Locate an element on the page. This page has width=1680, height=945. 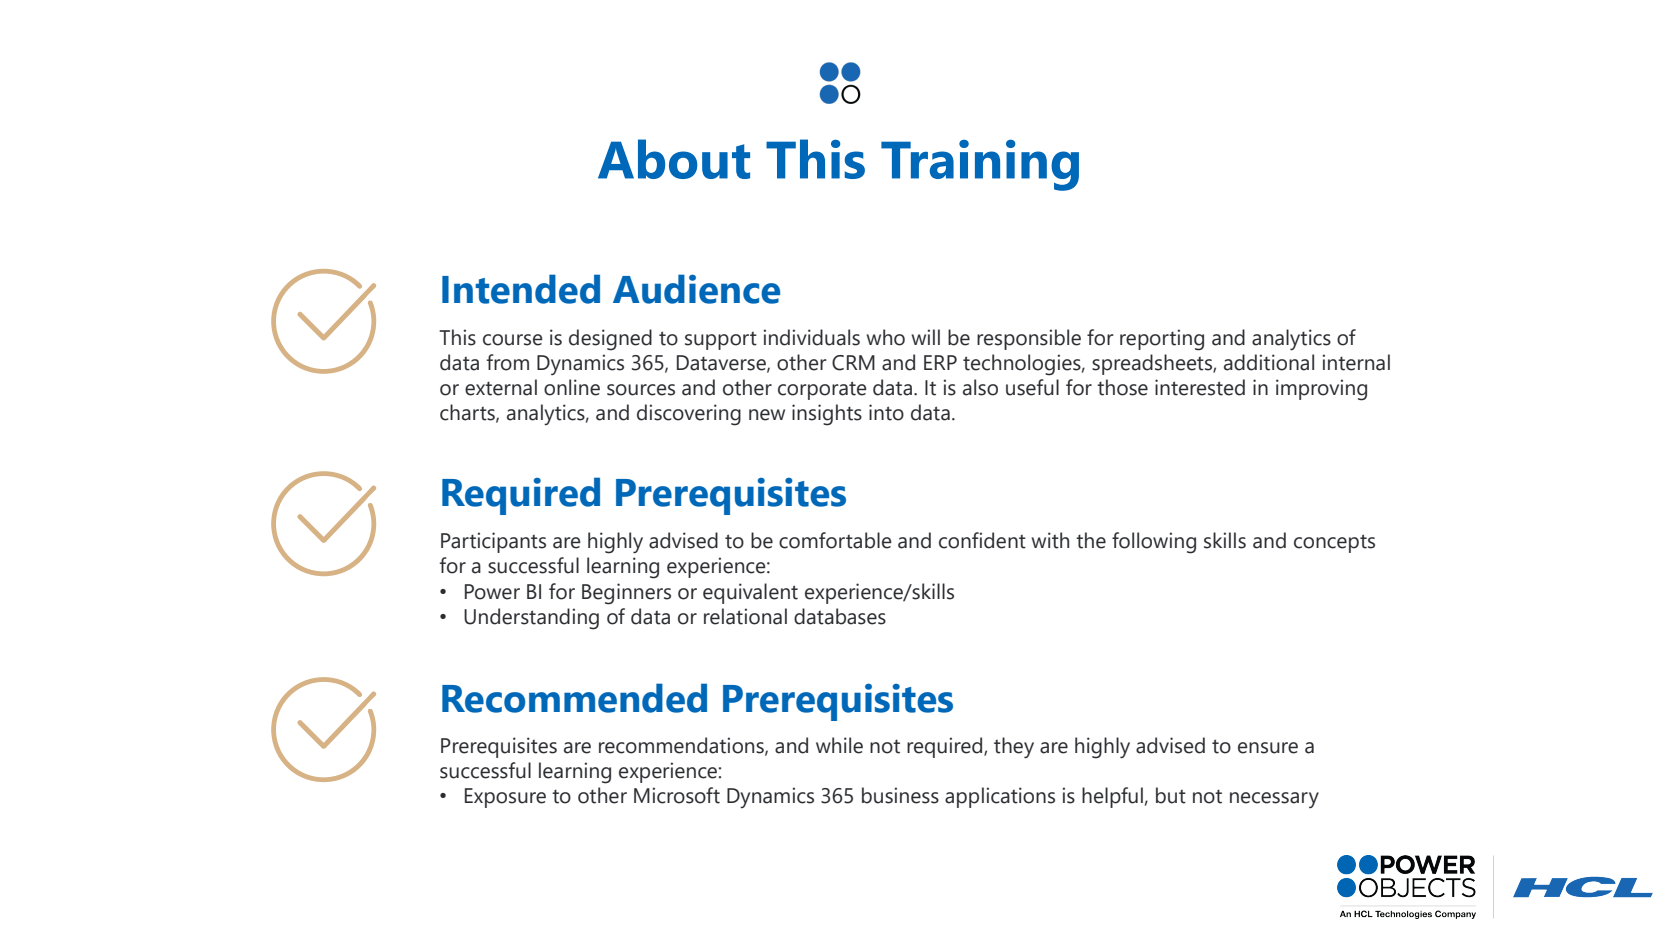
Microsoft is located at coordinates (677, 795).
